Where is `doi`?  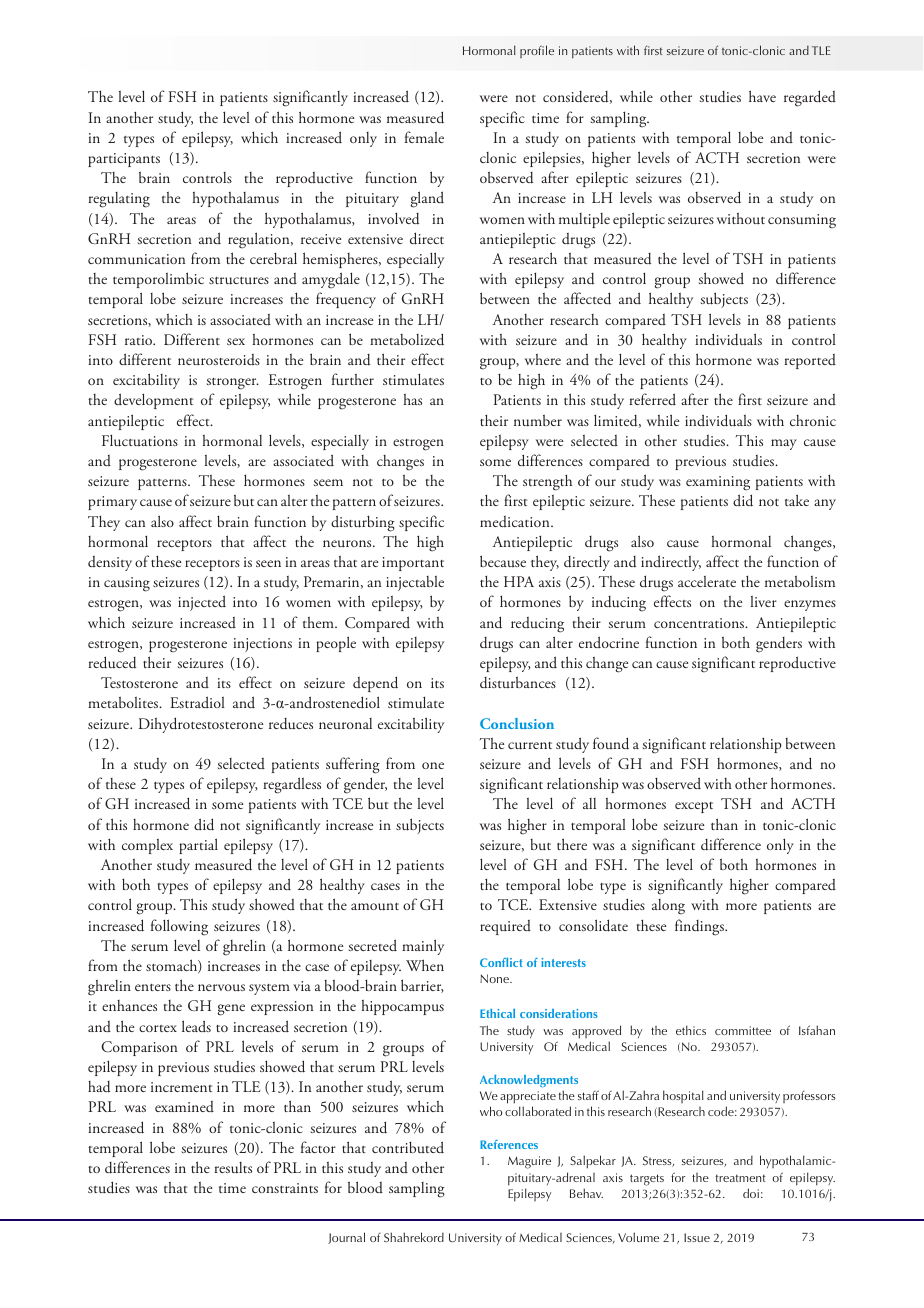
doi is located at coordinates (751, 1193).
